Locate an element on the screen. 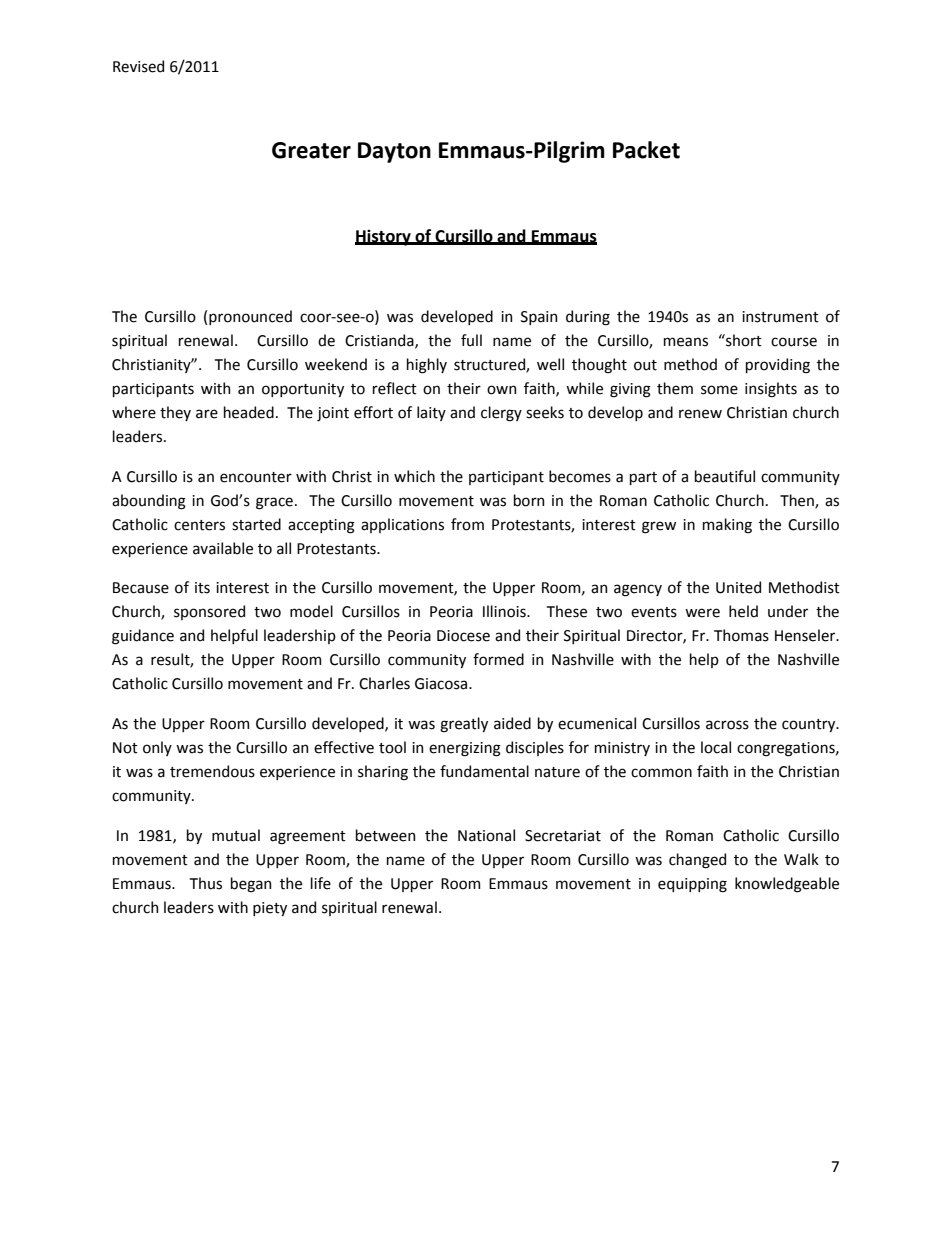 Image resolution: width=952 pixels, height=1233 pixels. Packet is located at coordinates (646, 150).
